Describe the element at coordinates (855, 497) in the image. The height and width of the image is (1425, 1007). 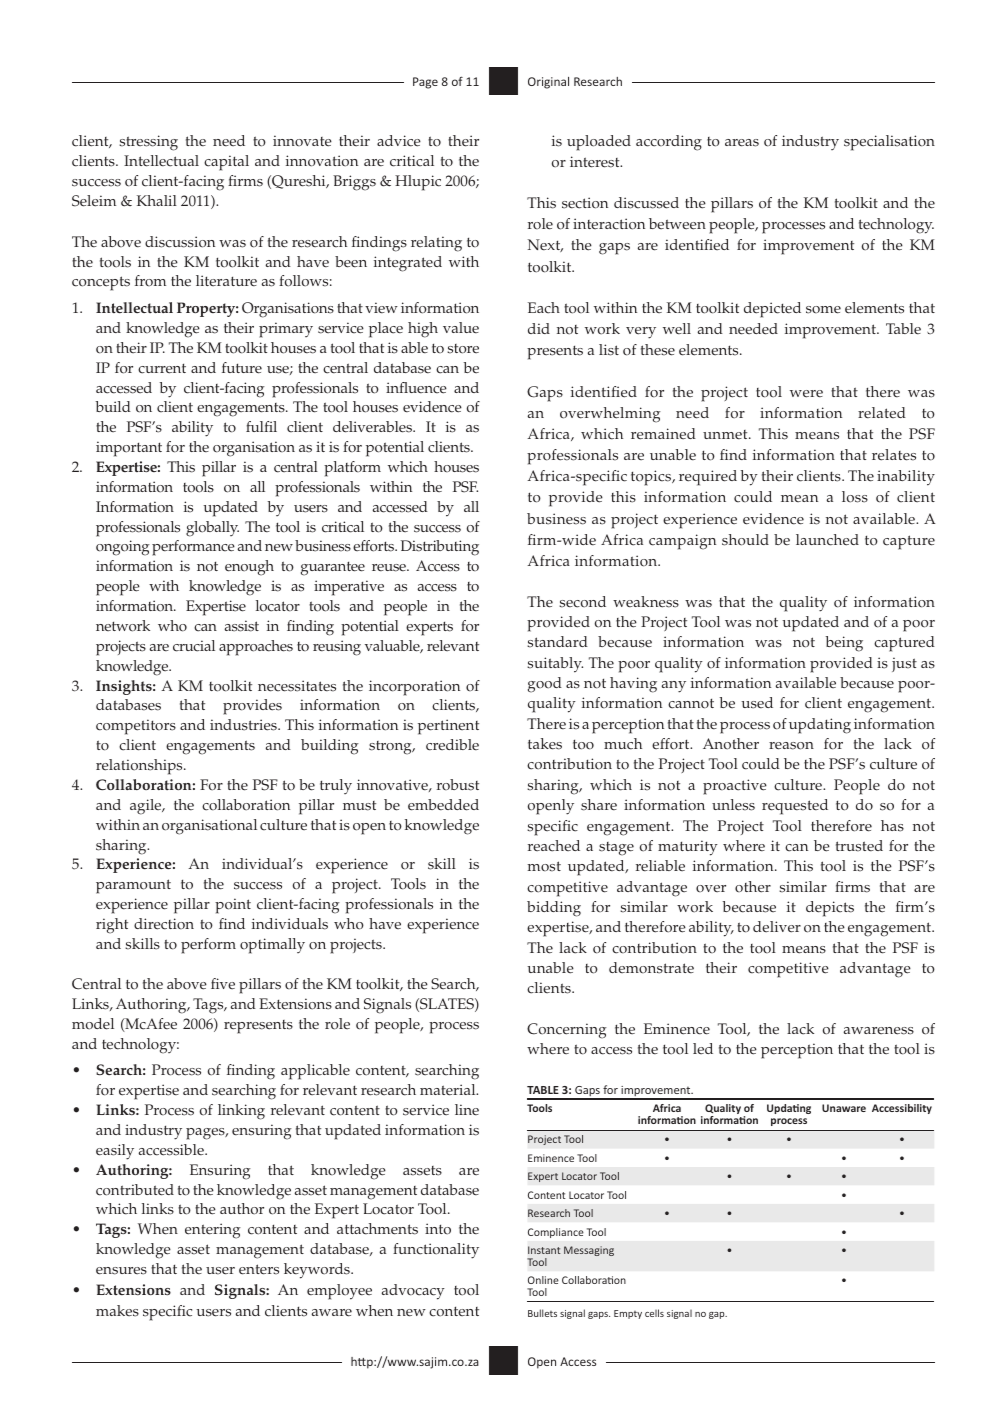
I see `loss` at that location.
